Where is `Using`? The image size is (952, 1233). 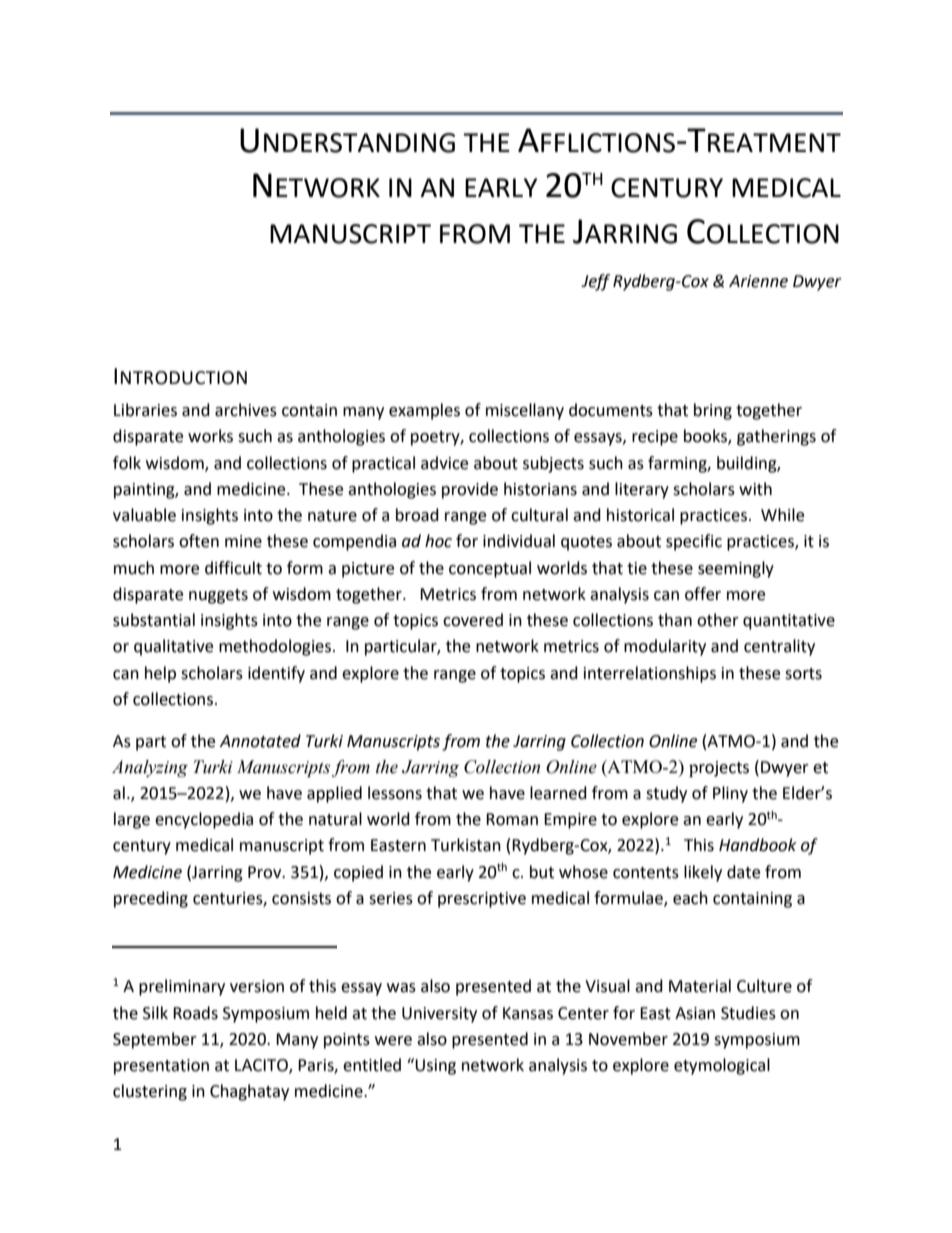
Using is located at coordinates (435, 1067).
